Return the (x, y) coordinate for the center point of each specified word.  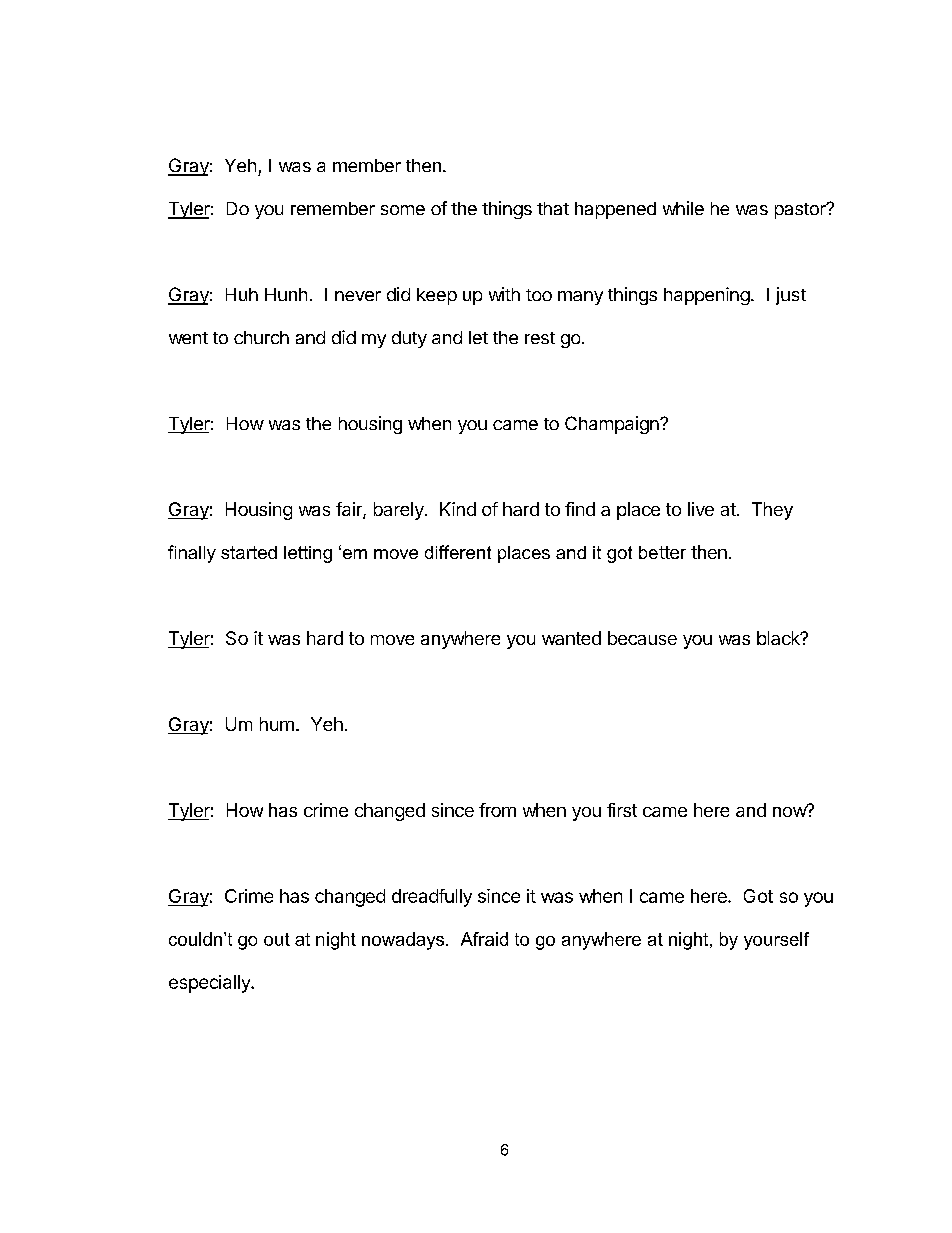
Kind (458, 509)
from (497, 810)
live (701, 509)
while (683, 208)
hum (277, 724)
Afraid (484, 939)
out (277, 939)
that (553, 208)
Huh (242, 294)
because (642, 638)
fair (350, 510)
